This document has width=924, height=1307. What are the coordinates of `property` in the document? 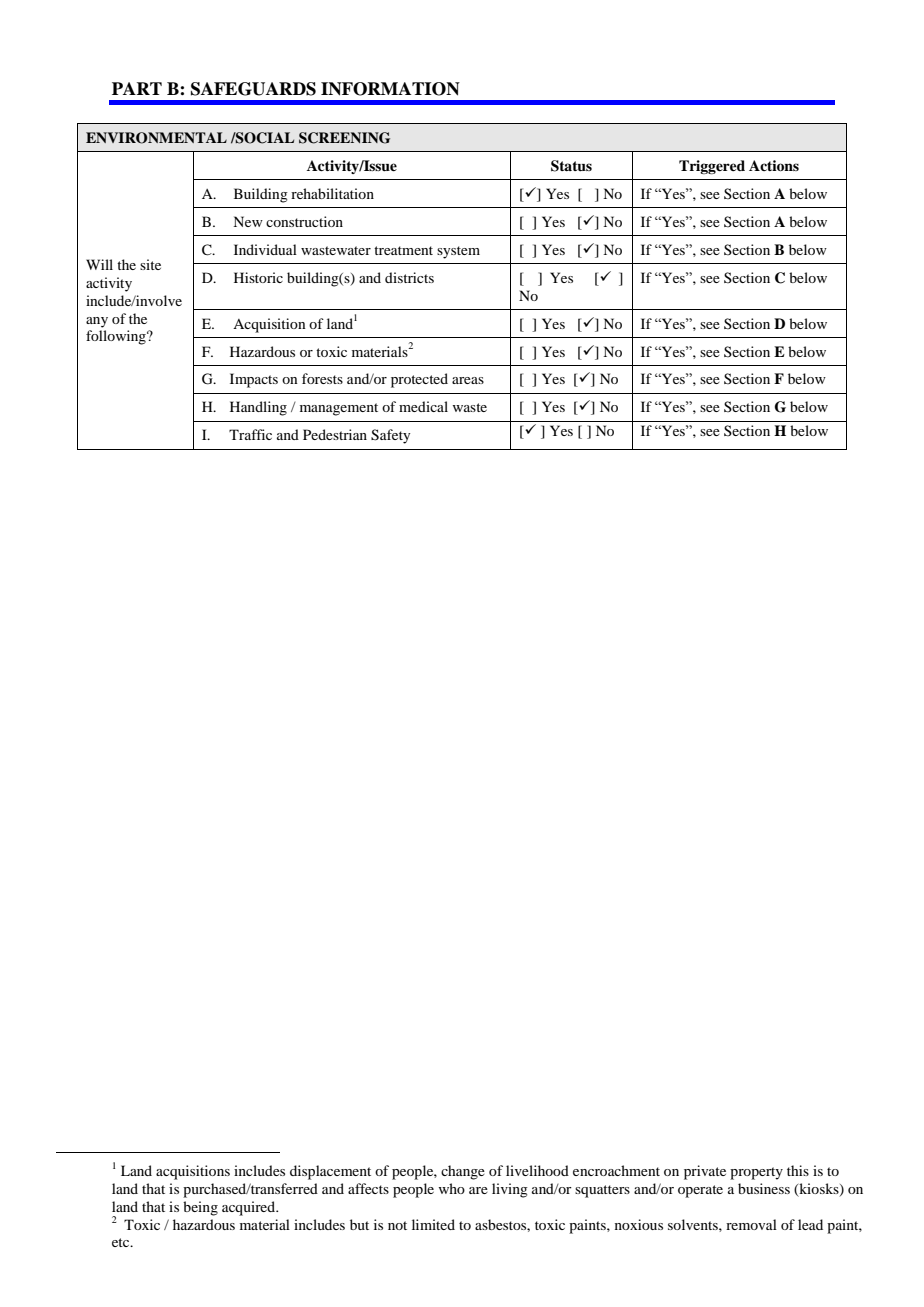 It's located at (756, 1173).
